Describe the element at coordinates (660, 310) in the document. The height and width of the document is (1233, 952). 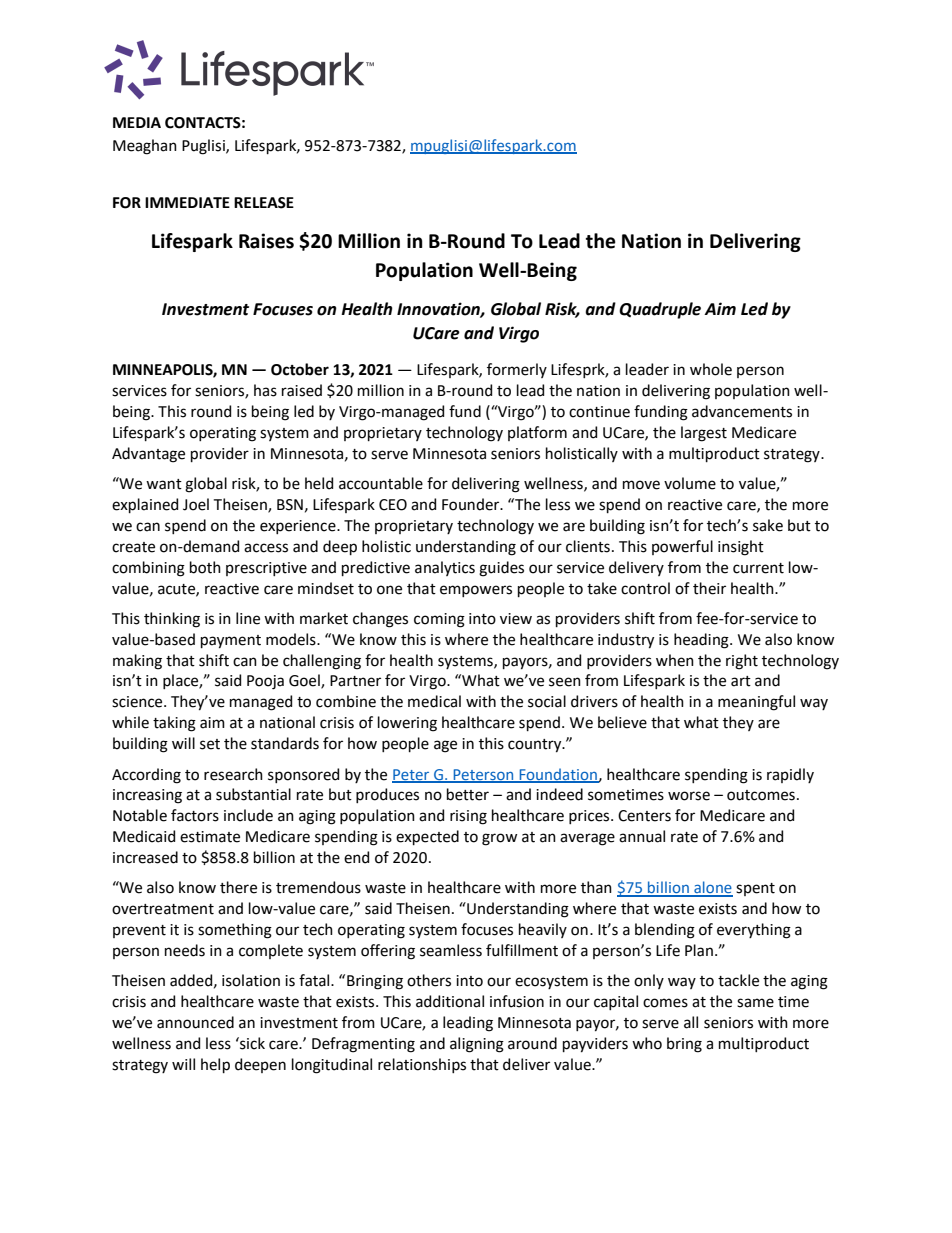
I see `Quadruple` at that location.
